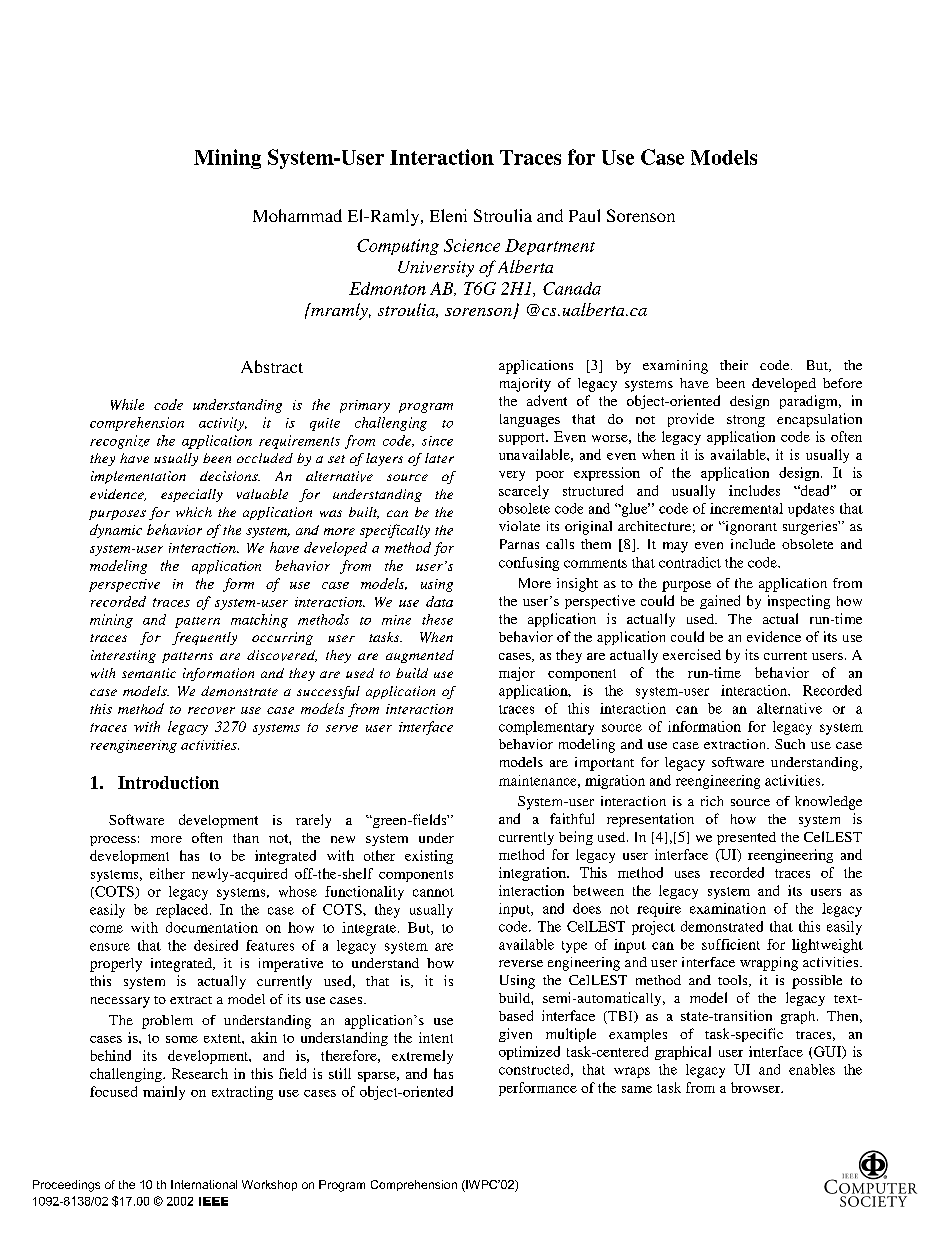 The width and height of the screenshot is (952, 1233). What do you see at coordinates (790, 744) in the screenshot?
I see `Such` at bounding box center [790, 744].
